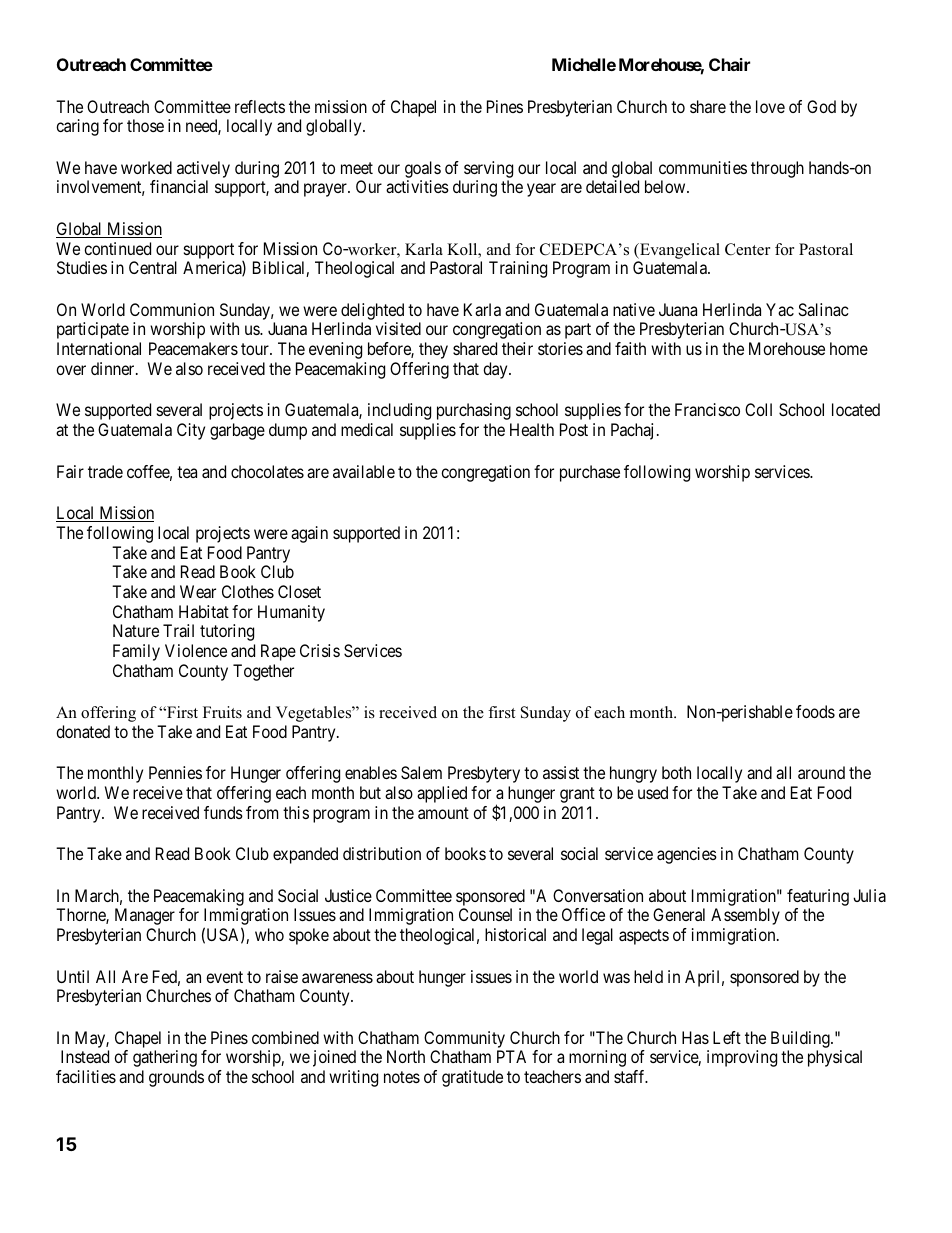 The image size is (952, 1233). What do you see at coordinates (165, 1058) in the screenshot?
I see `gathering` at bounding box center [165, 1058].
